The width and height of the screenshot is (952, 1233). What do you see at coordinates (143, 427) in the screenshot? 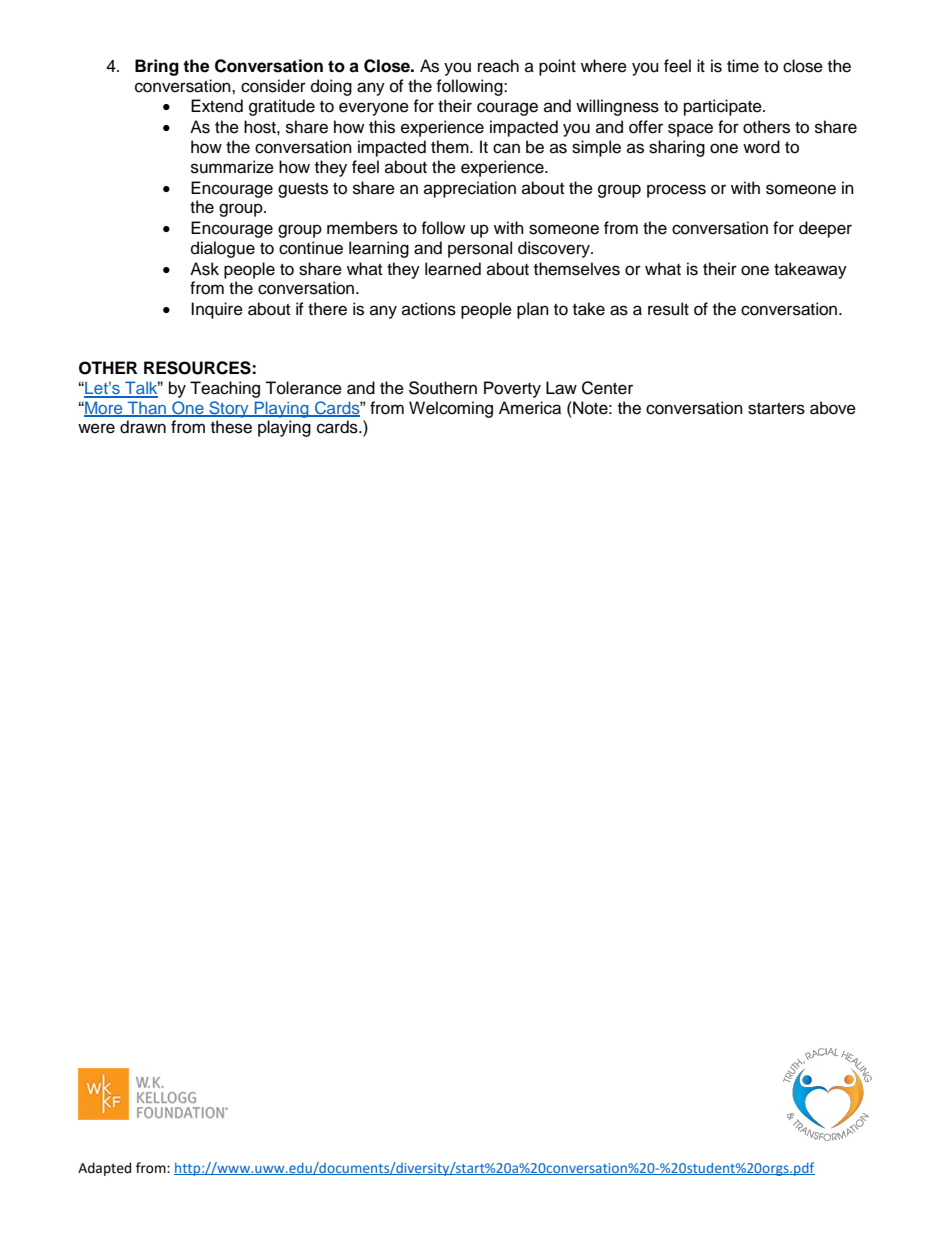
I see `drawn` at bounding box center [143, 427].
